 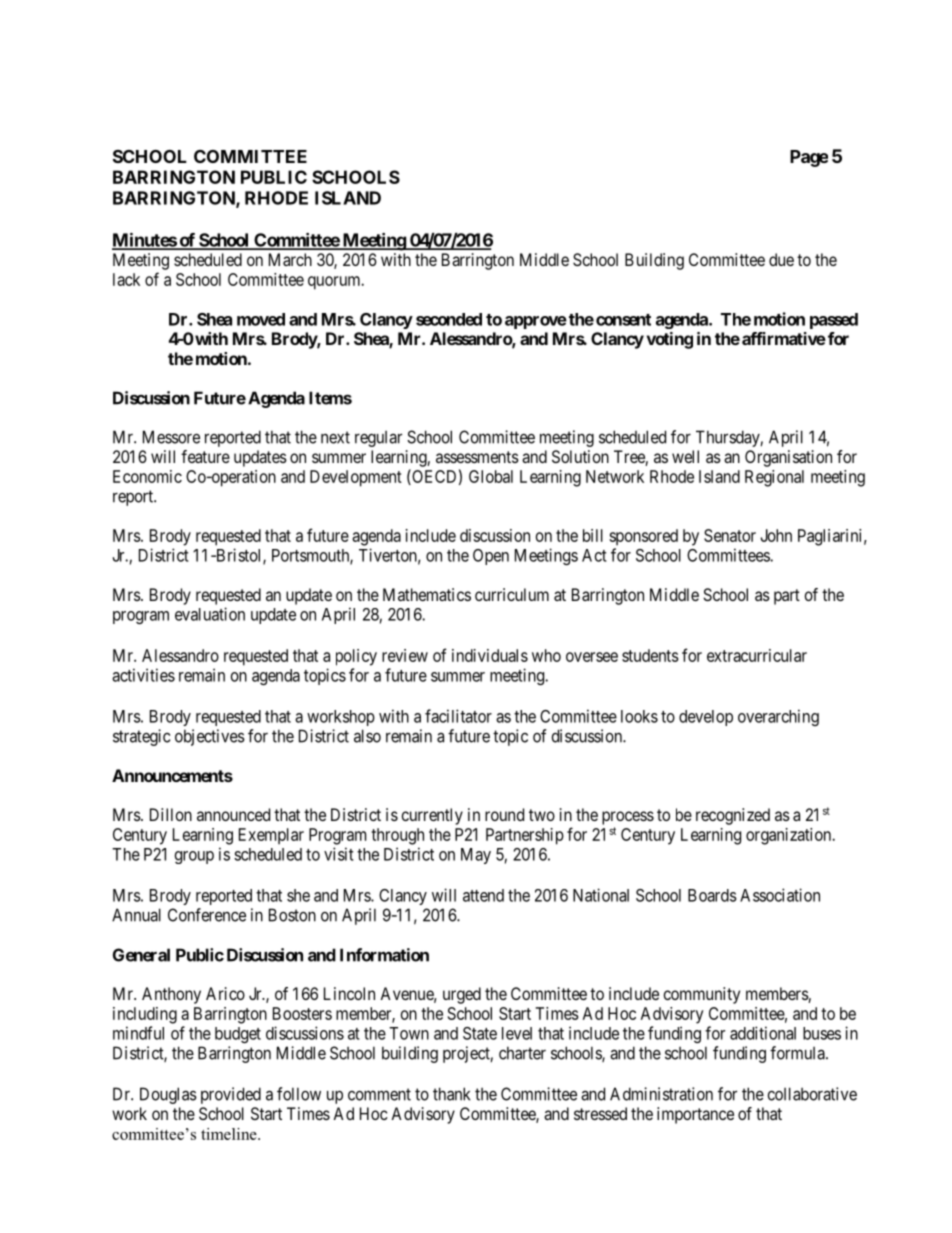 I want to click on evaluation, so click(x=210, y=614).
